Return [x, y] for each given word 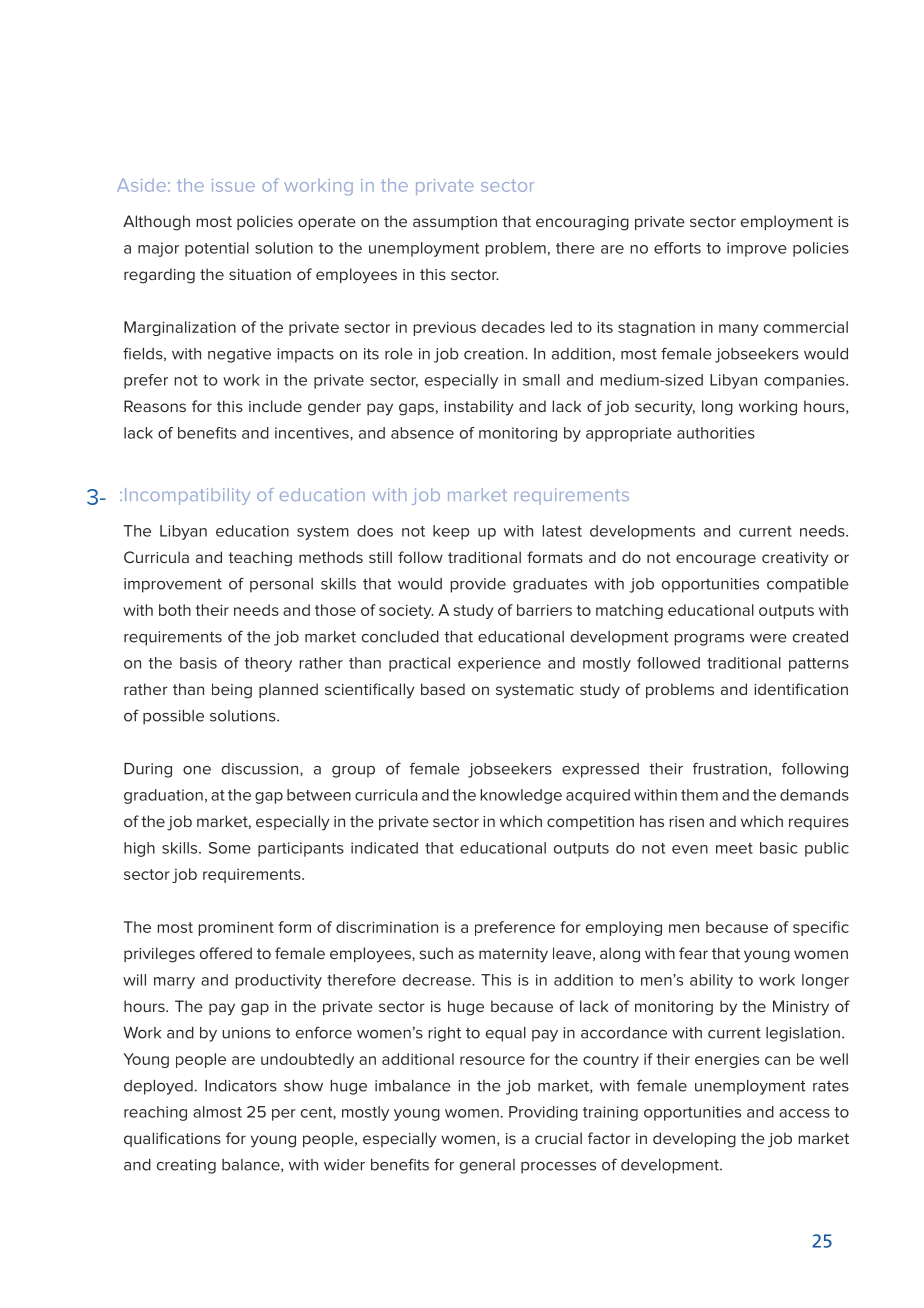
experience [499, 664]
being [232, 691]
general [487, 1166]
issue [233, 185]
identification [801, 689]
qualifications [172, 1139]
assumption [455, 223]
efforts [677, 248]
